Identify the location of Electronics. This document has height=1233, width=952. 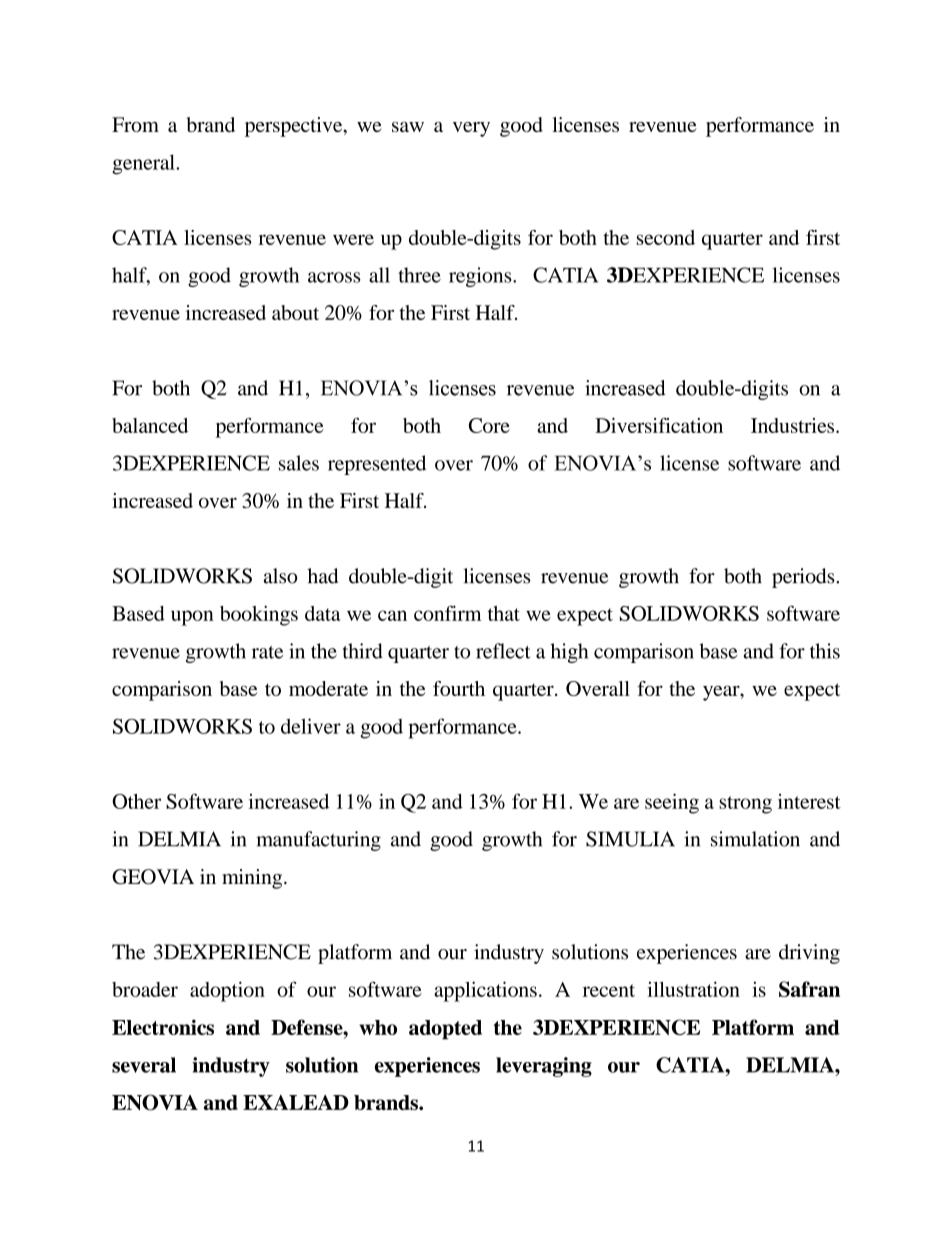
(163, 1027).
